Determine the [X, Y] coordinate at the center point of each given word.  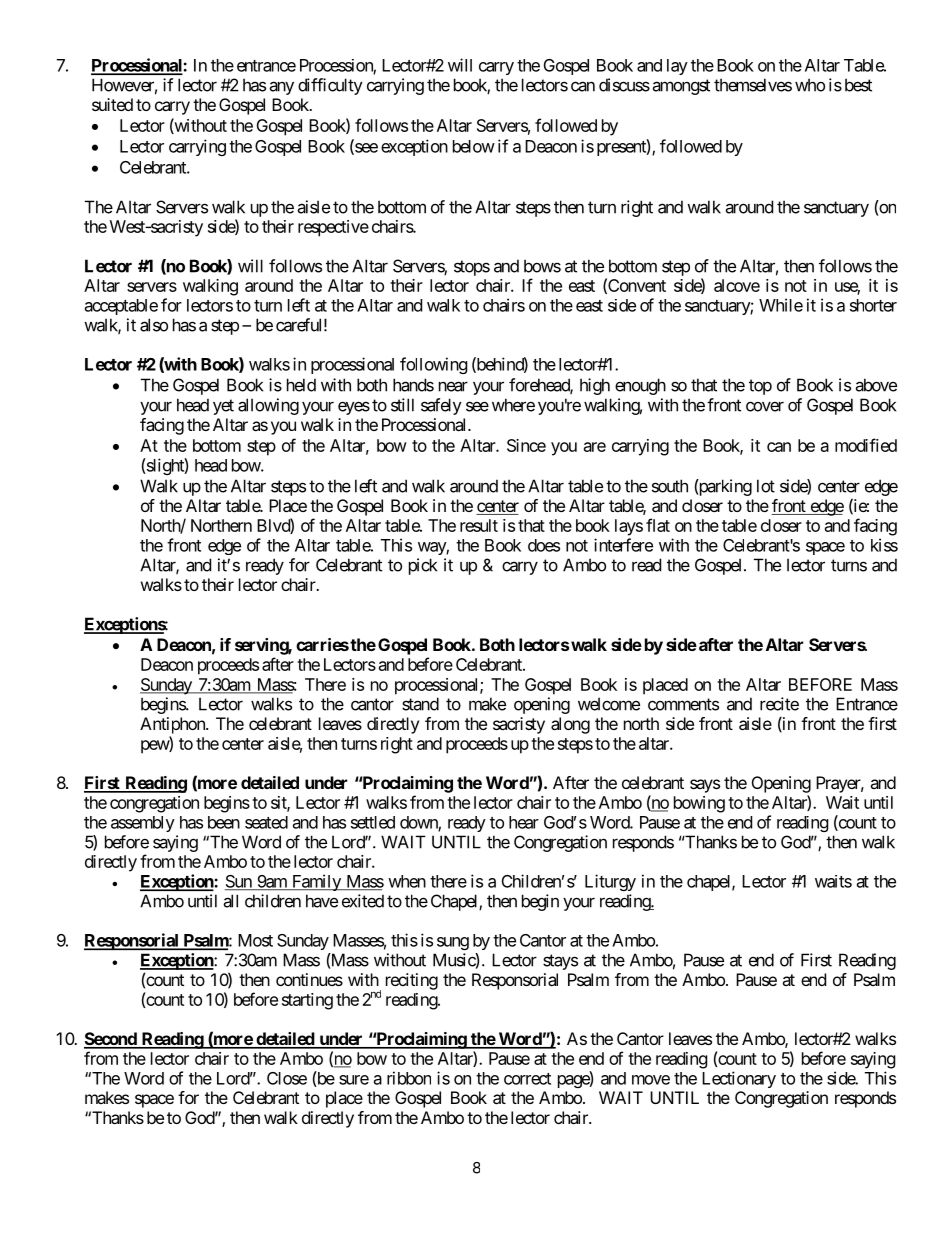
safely [441, 406]
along [570, 725]
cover [765, 406]
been [224, 822]
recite [779, 704]
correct [527, 1079]
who [810, 85]
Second [111, 1040]
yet [223, 407]
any [281, 88]
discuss [624, 85]
